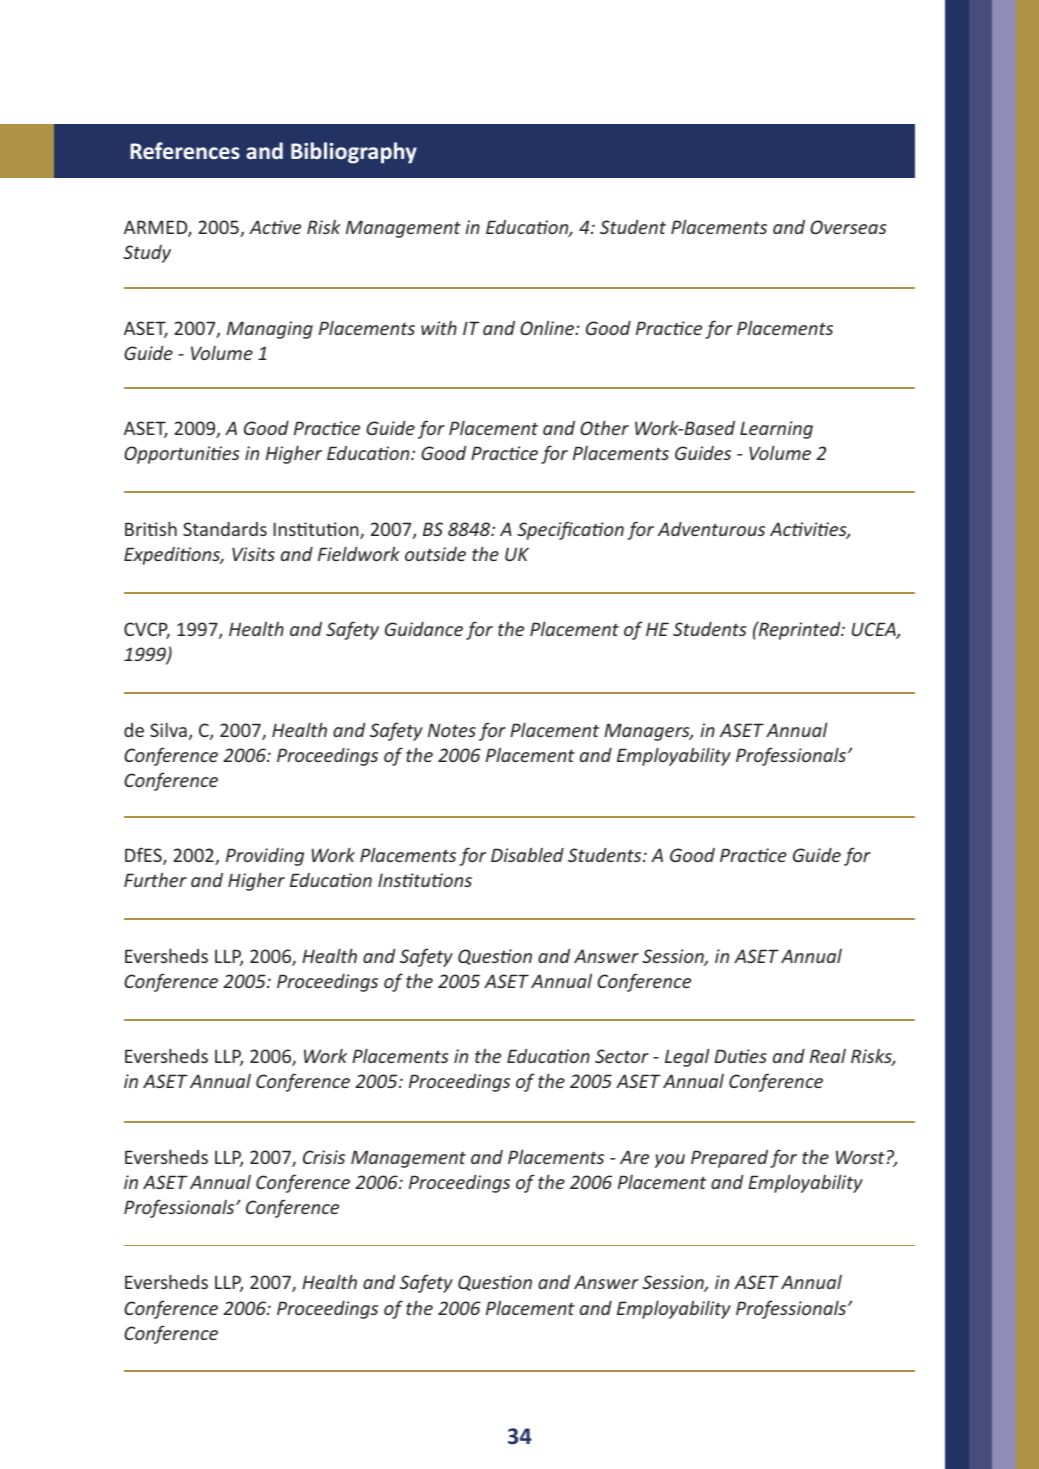 The width and height of the page is (1039, 1469). What do you see at coordinates (354, 153) in the page?
I see `Bibliography` at bounding box center [354, 153].
